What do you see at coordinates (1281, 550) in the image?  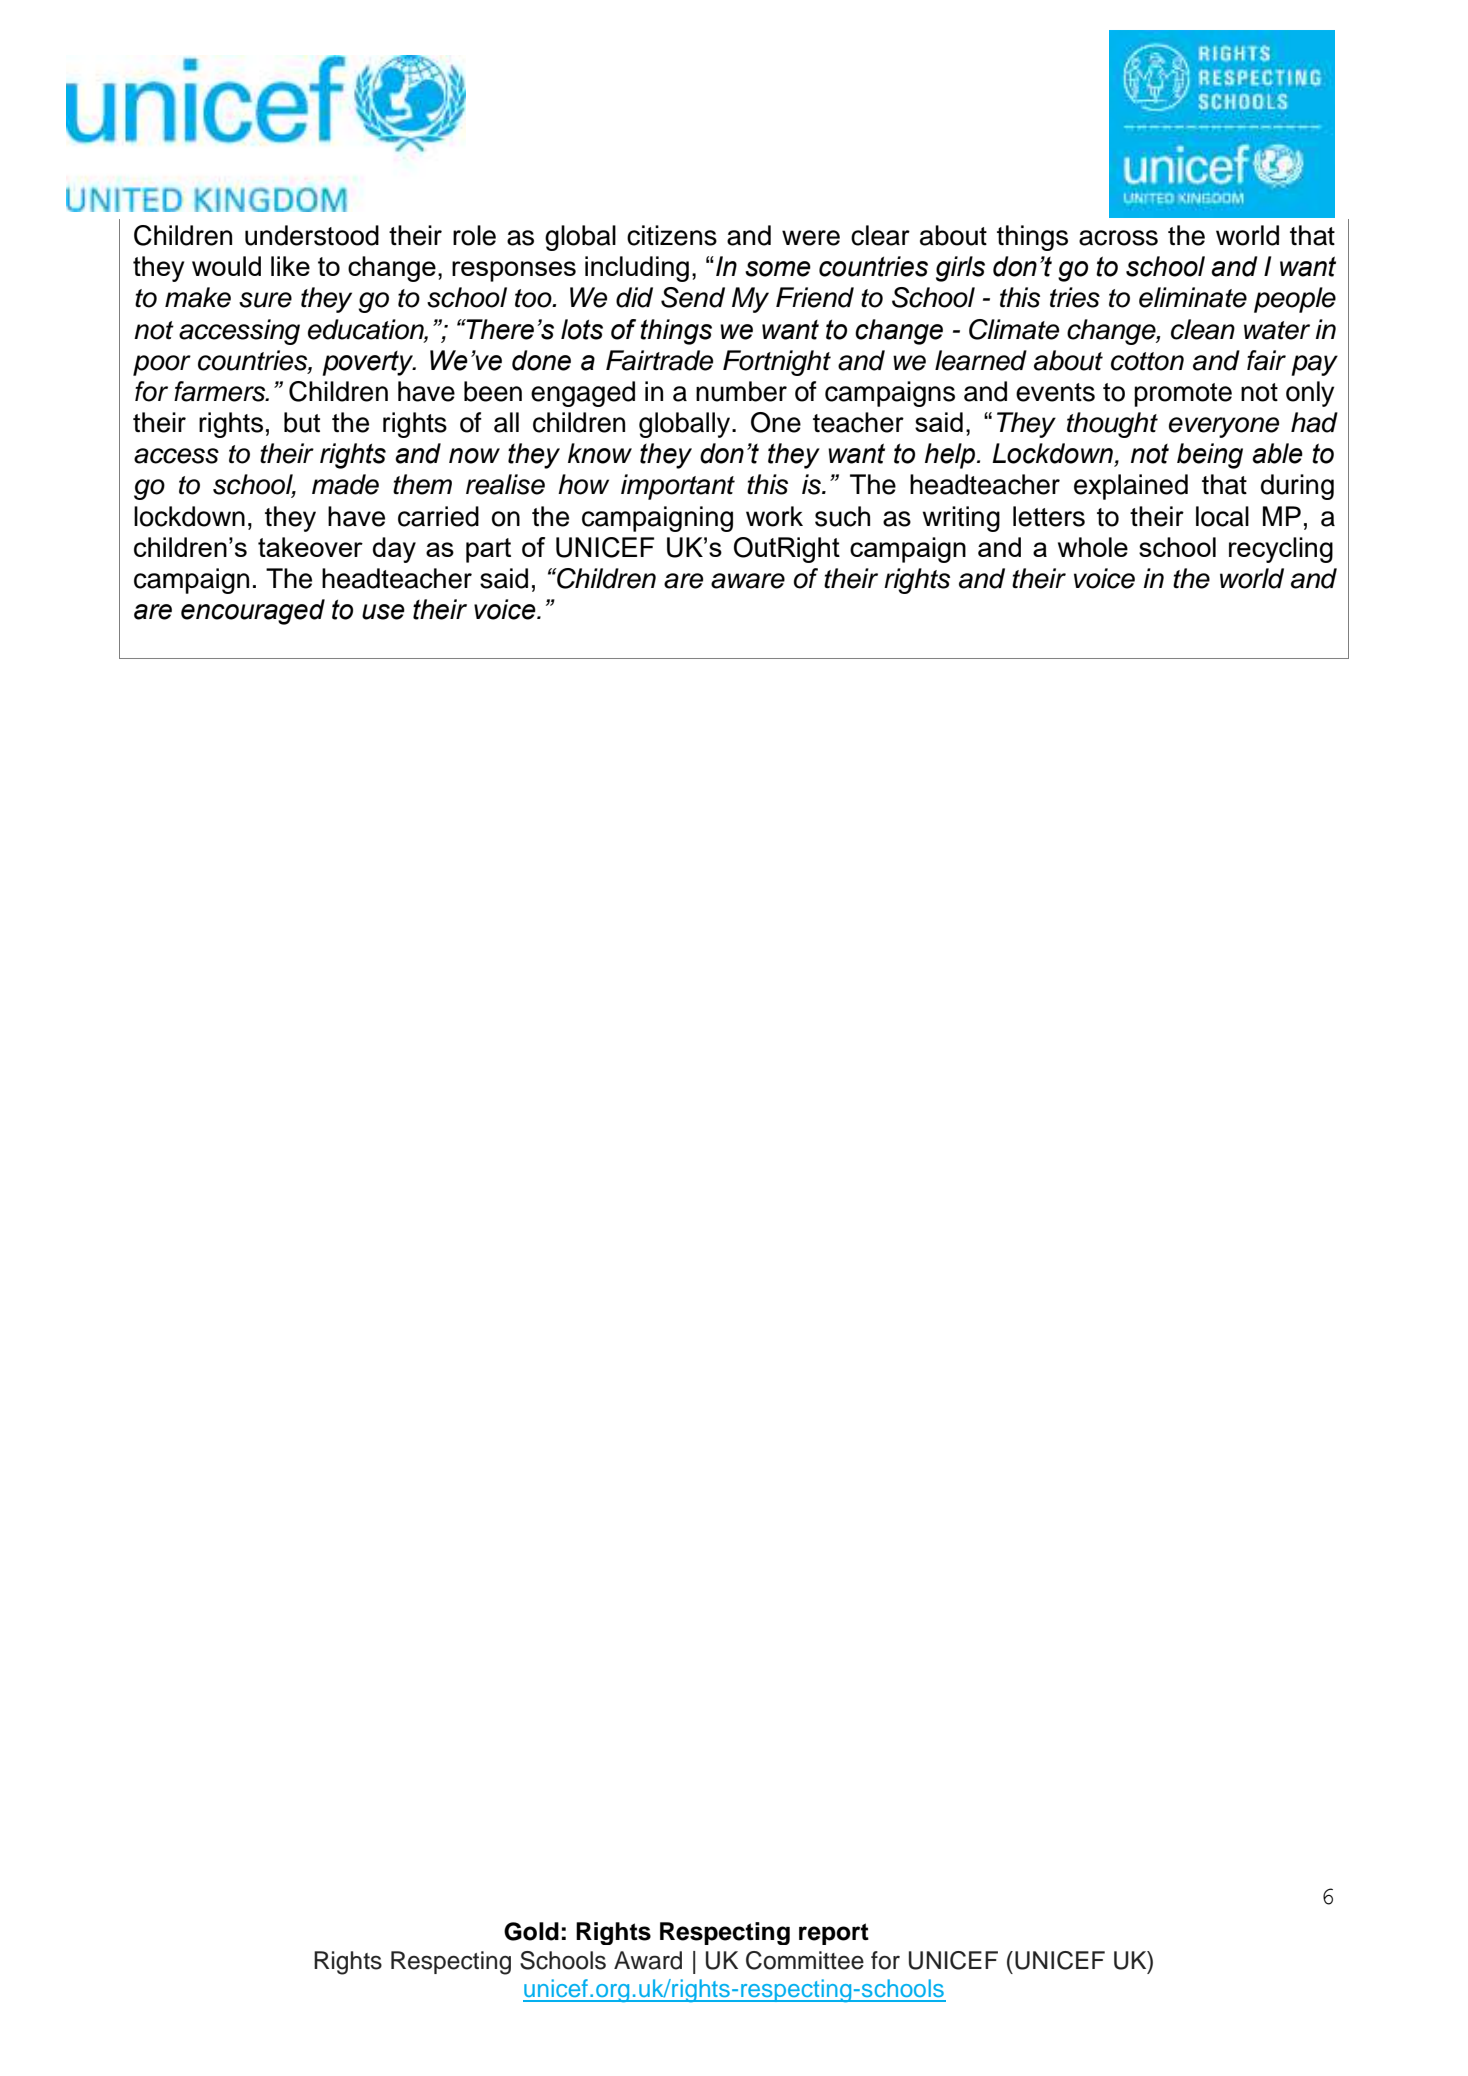 I see `recycling` at bounding box center [1281, 550].
